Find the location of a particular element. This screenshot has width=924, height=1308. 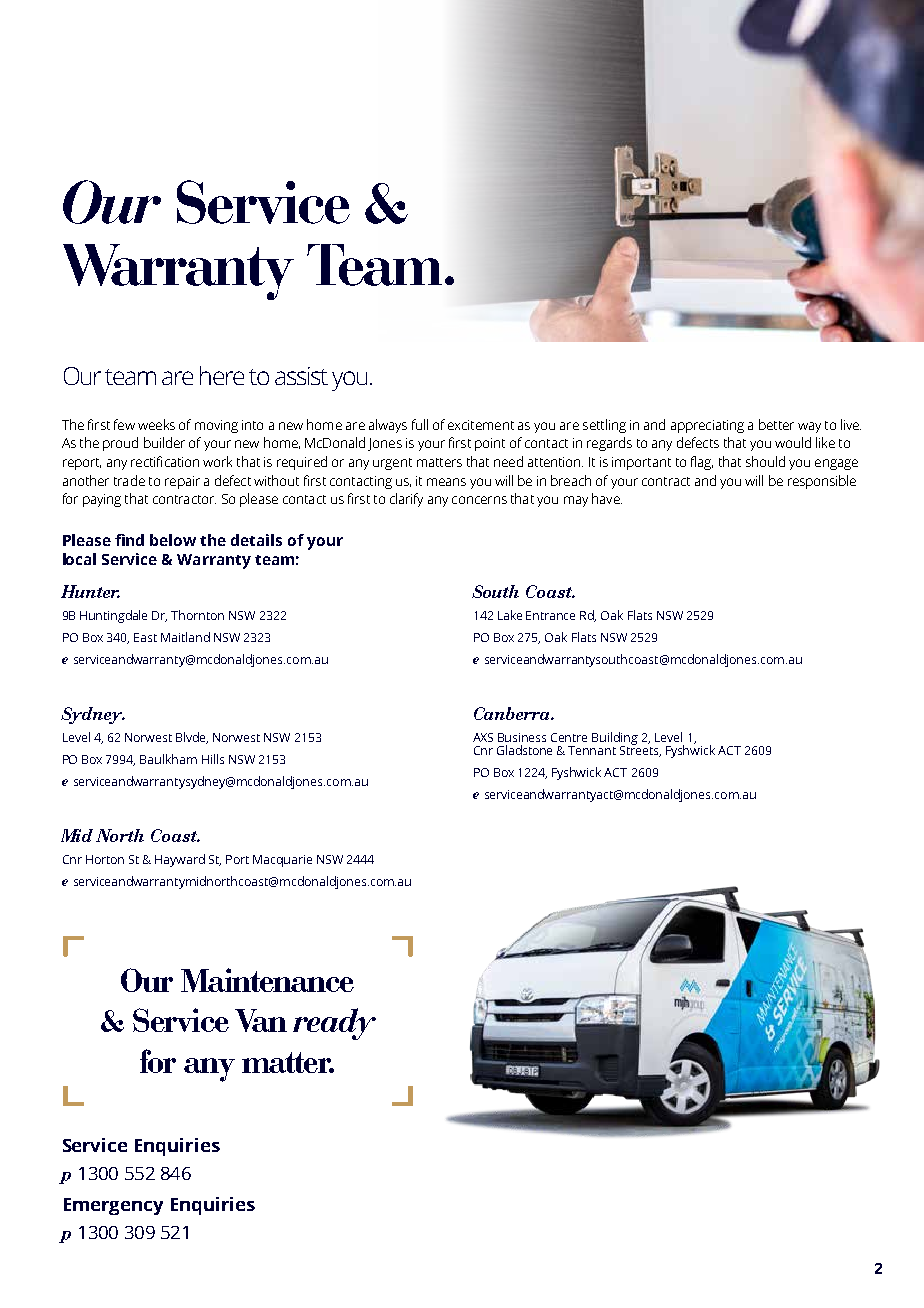

Lake is located at coordinates (510, 615).
